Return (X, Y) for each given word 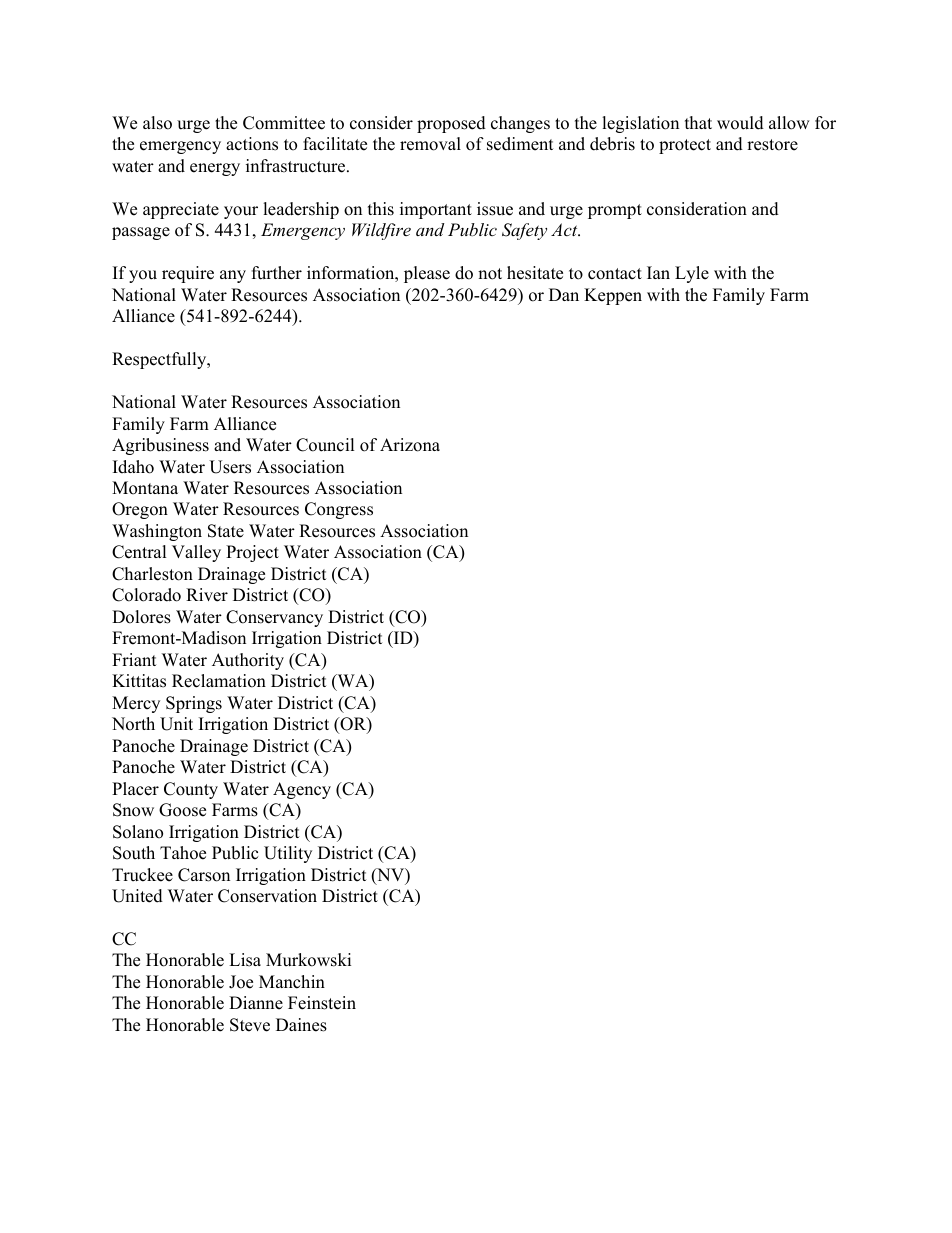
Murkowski (308, 960)
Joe (241, 982)
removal (430, 144)
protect (685, 146)
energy (215, 169)
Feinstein (322, 1003)
